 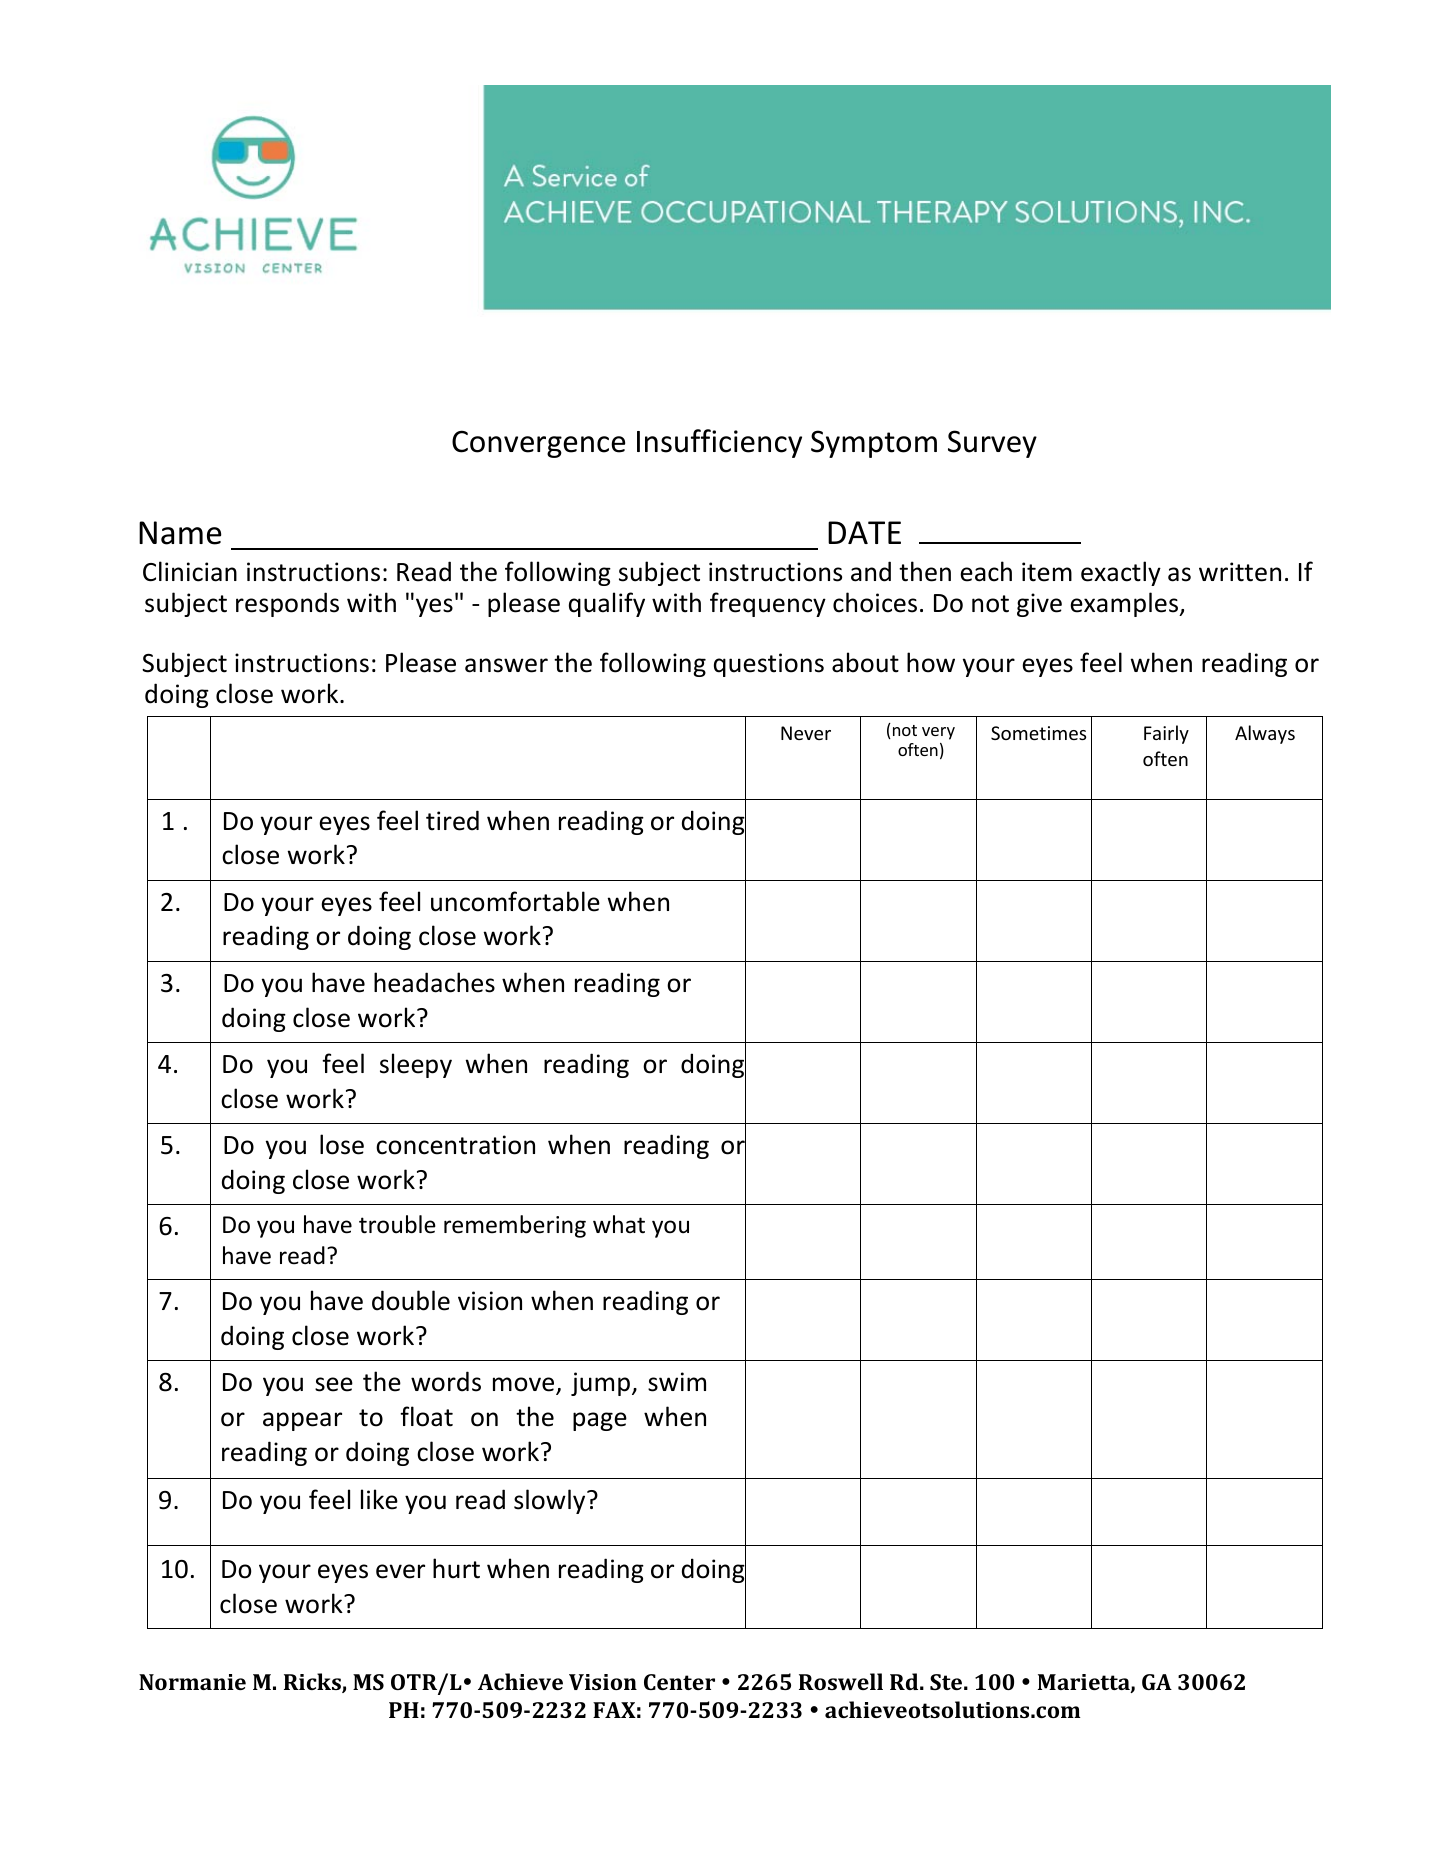 I want to click on Insufficiency, so click(x=719, y=443).
